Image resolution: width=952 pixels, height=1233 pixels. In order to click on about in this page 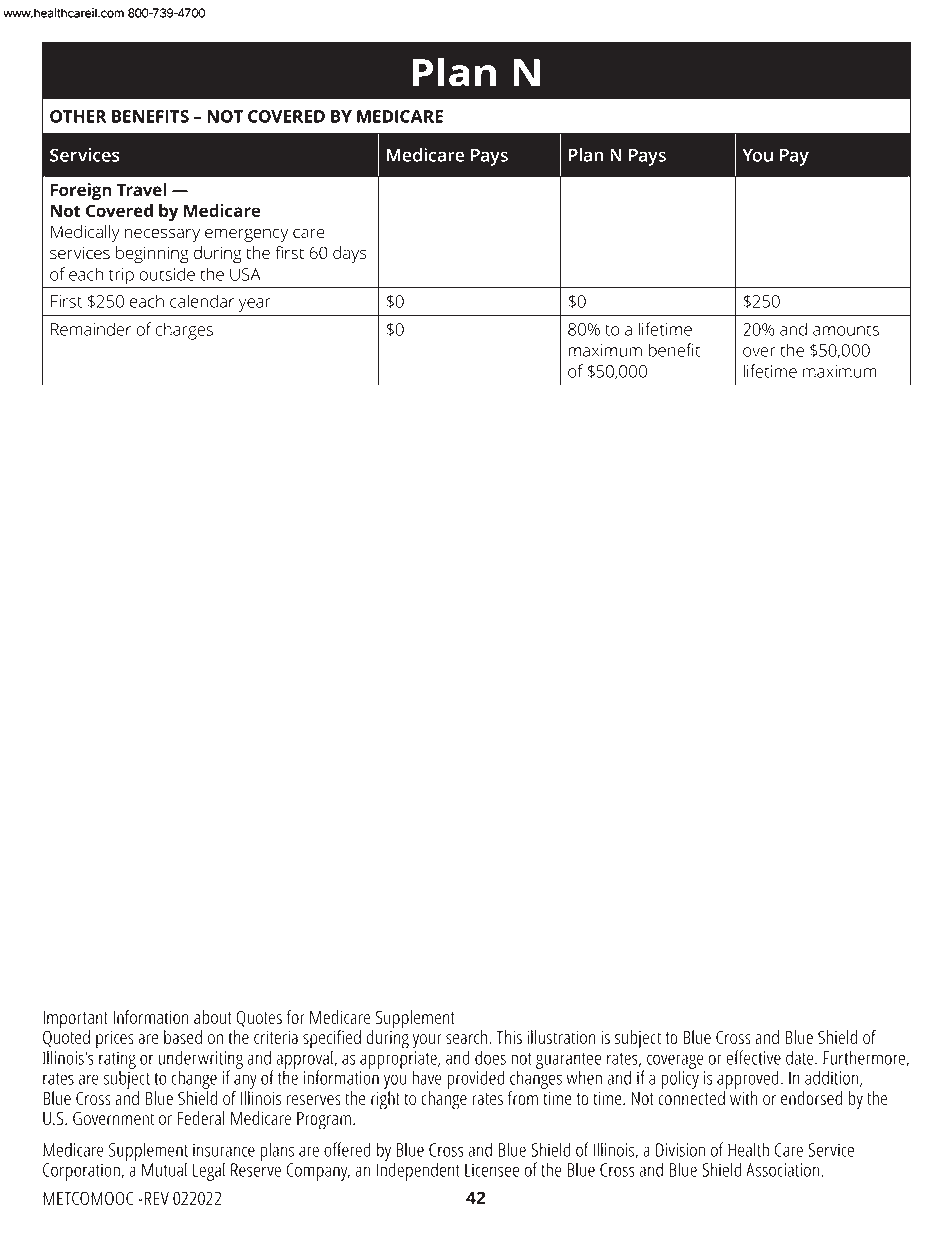, I will do `click(213, 1017)`.
